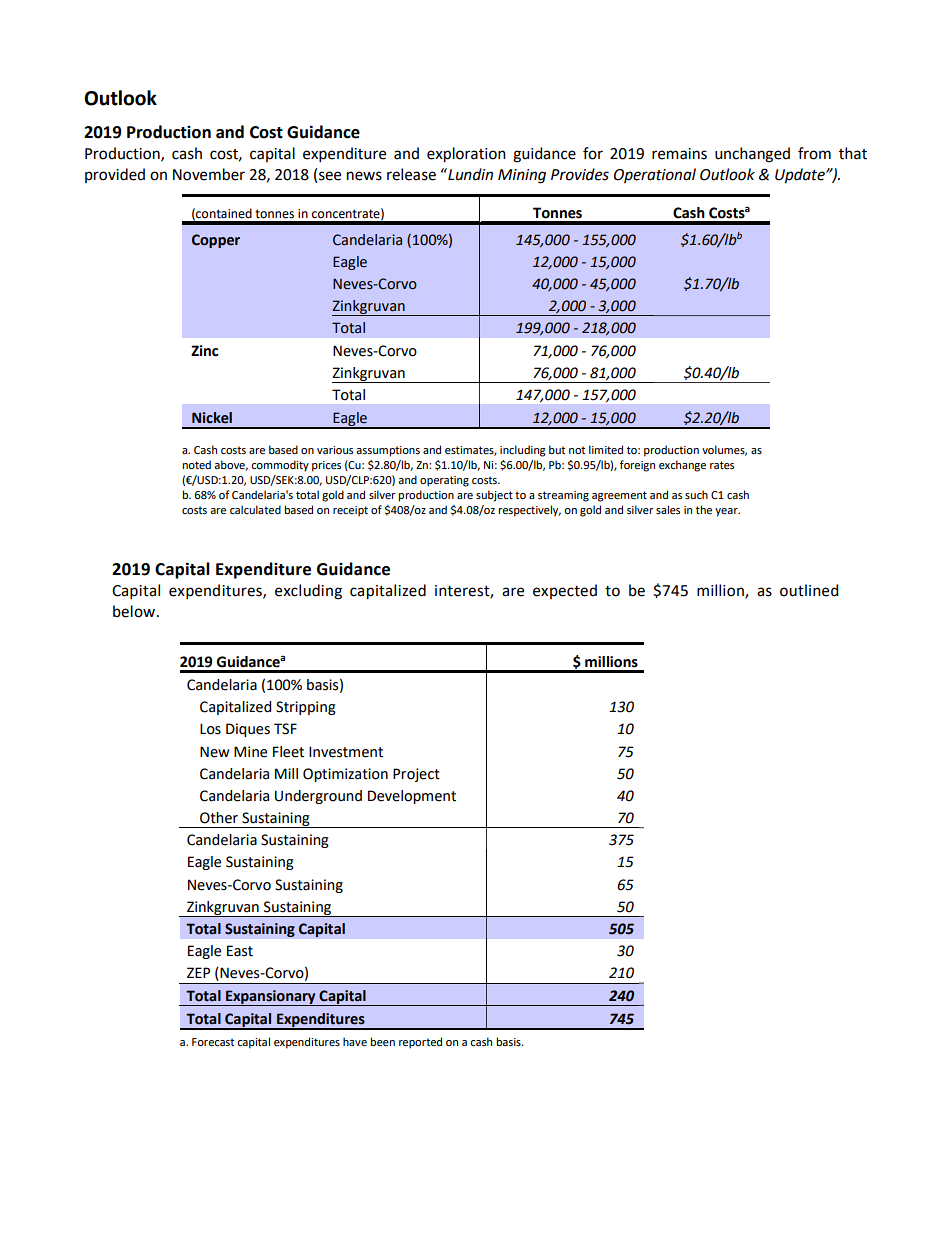 This image has width=952, height=1233. What do you see at coordinates (135, 611) in the image?
I see `below` at bounding box center [135, 611].
